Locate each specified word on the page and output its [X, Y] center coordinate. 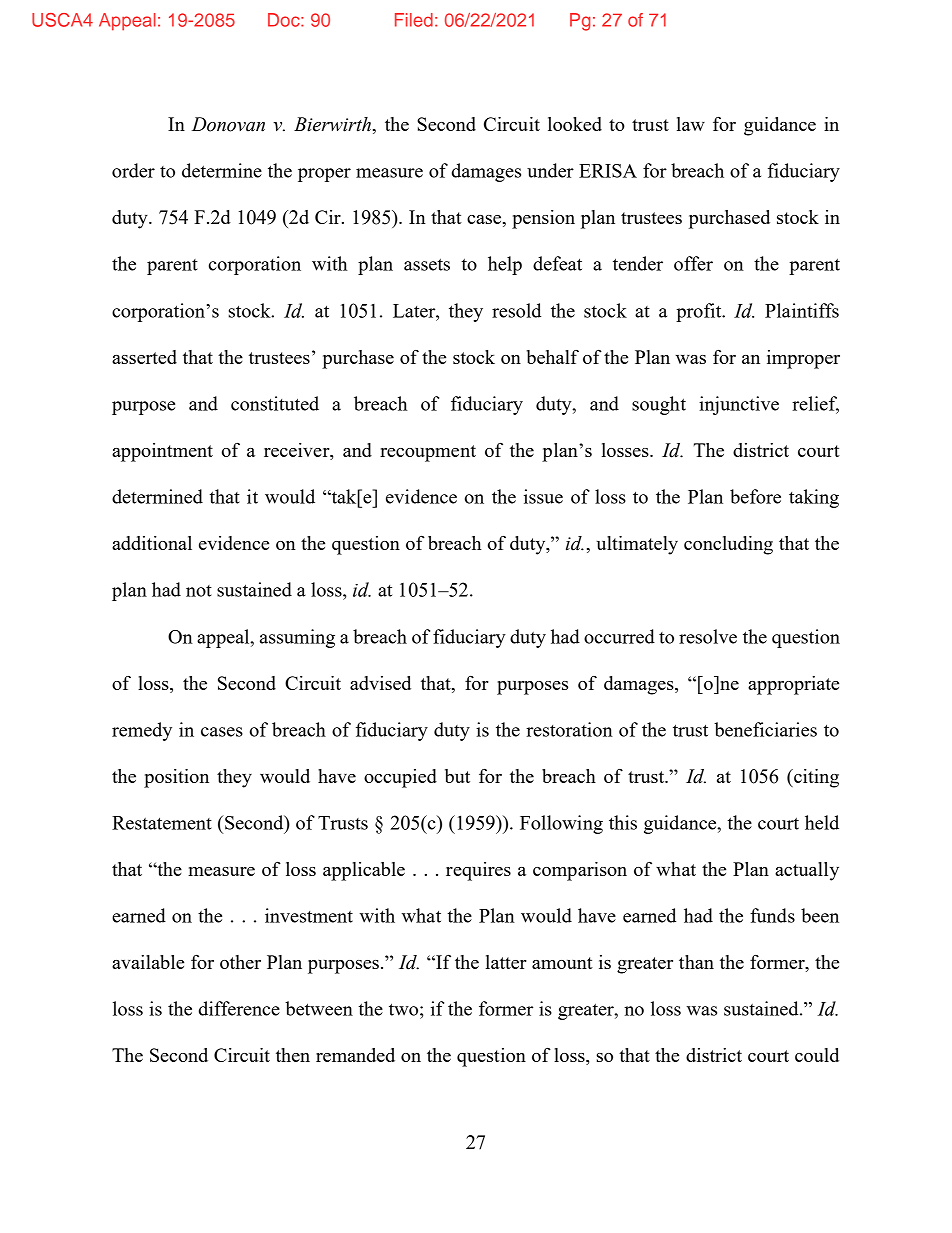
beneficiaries [765, 729]
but [457, 776]
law [691, 124]
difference [239, 1008]
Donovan [228, 124]
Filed [414, 20]
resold [516, 310]
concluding [728, 545]
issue [543, 496]
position [176, 778]
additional [152, 543]
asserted [144, 357]
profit [700, 312]
